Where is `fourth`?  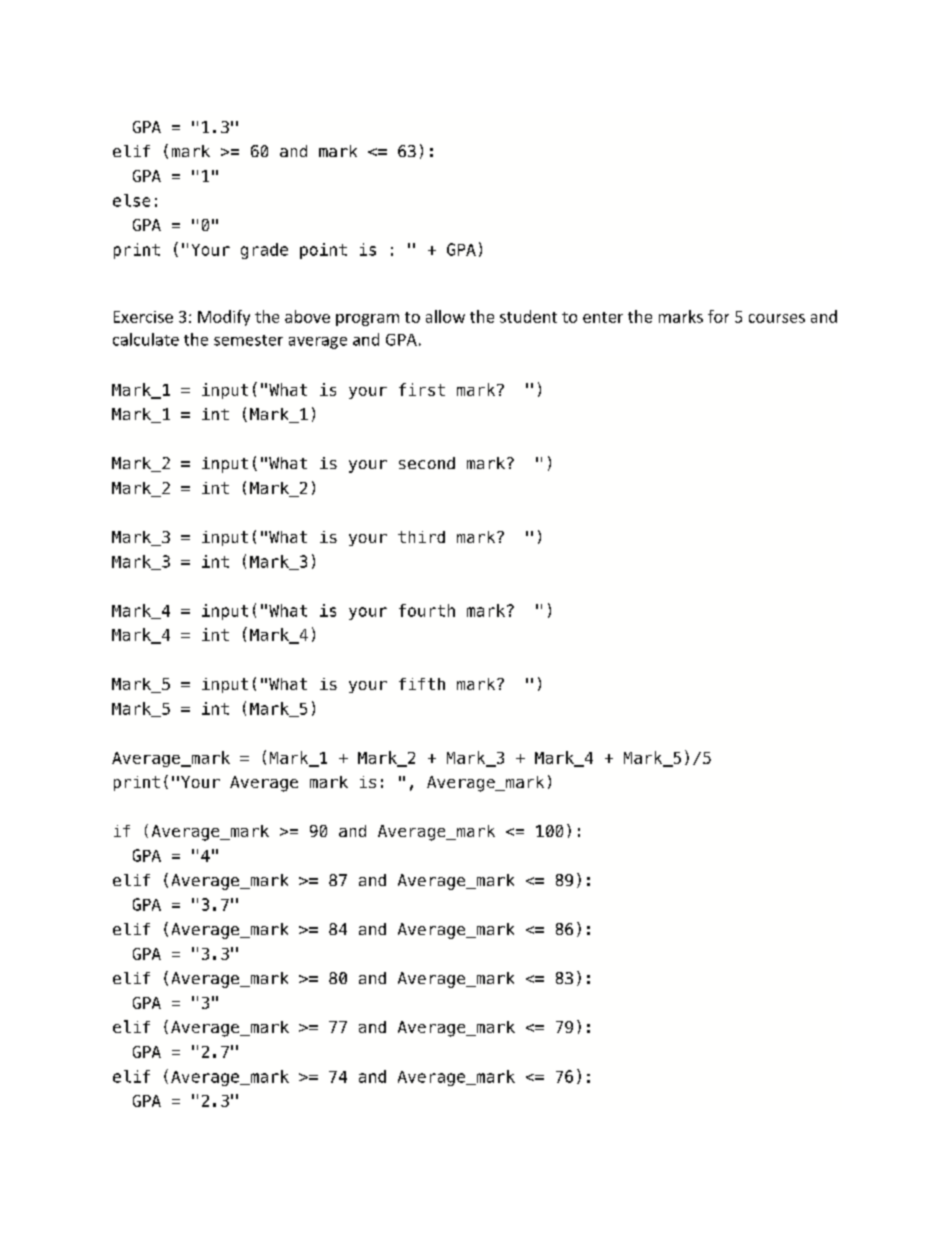 fourth is located at coordinates (427, 610).
